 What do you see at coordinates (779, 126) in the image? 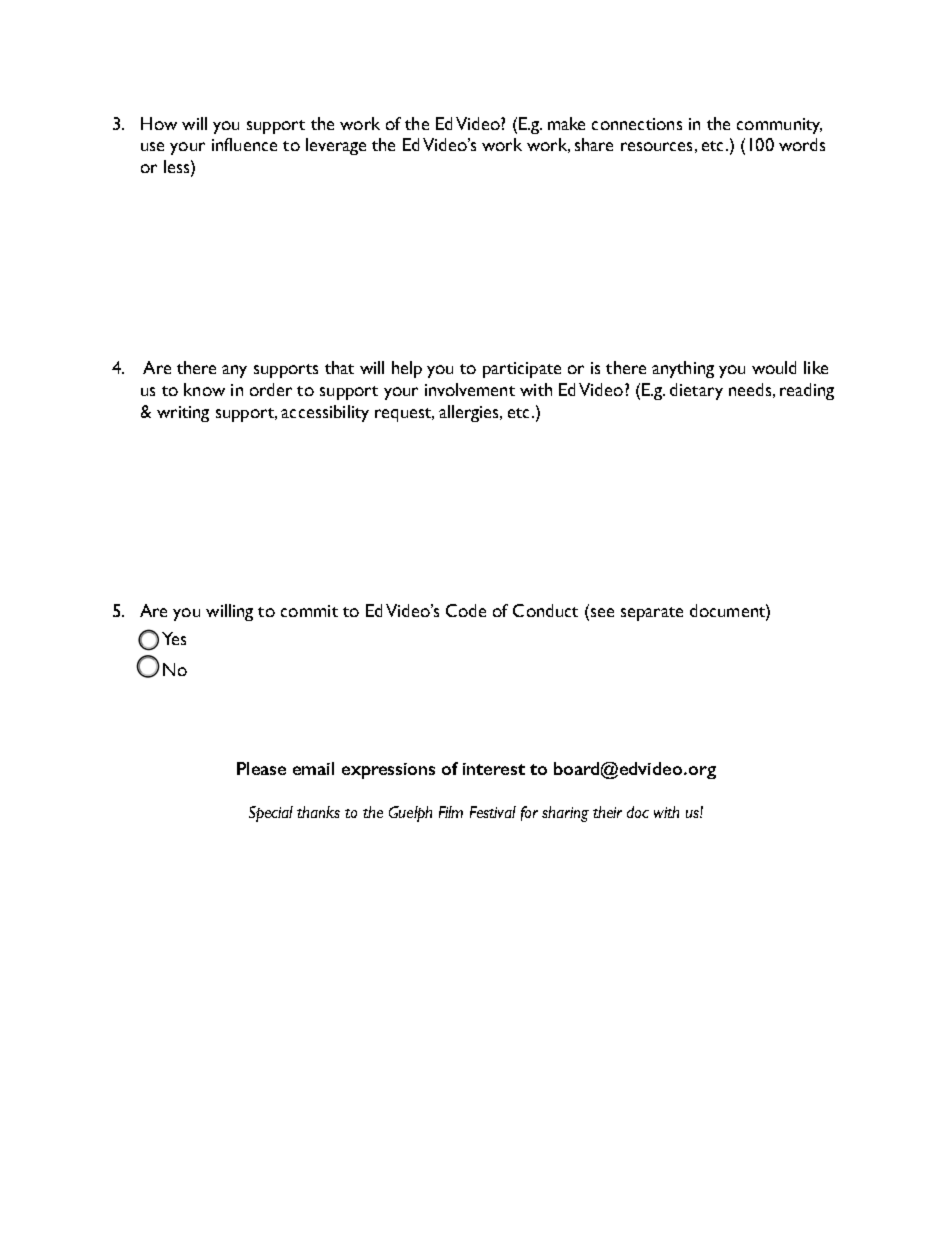
I see `community` at bounding box center [779, 126].
